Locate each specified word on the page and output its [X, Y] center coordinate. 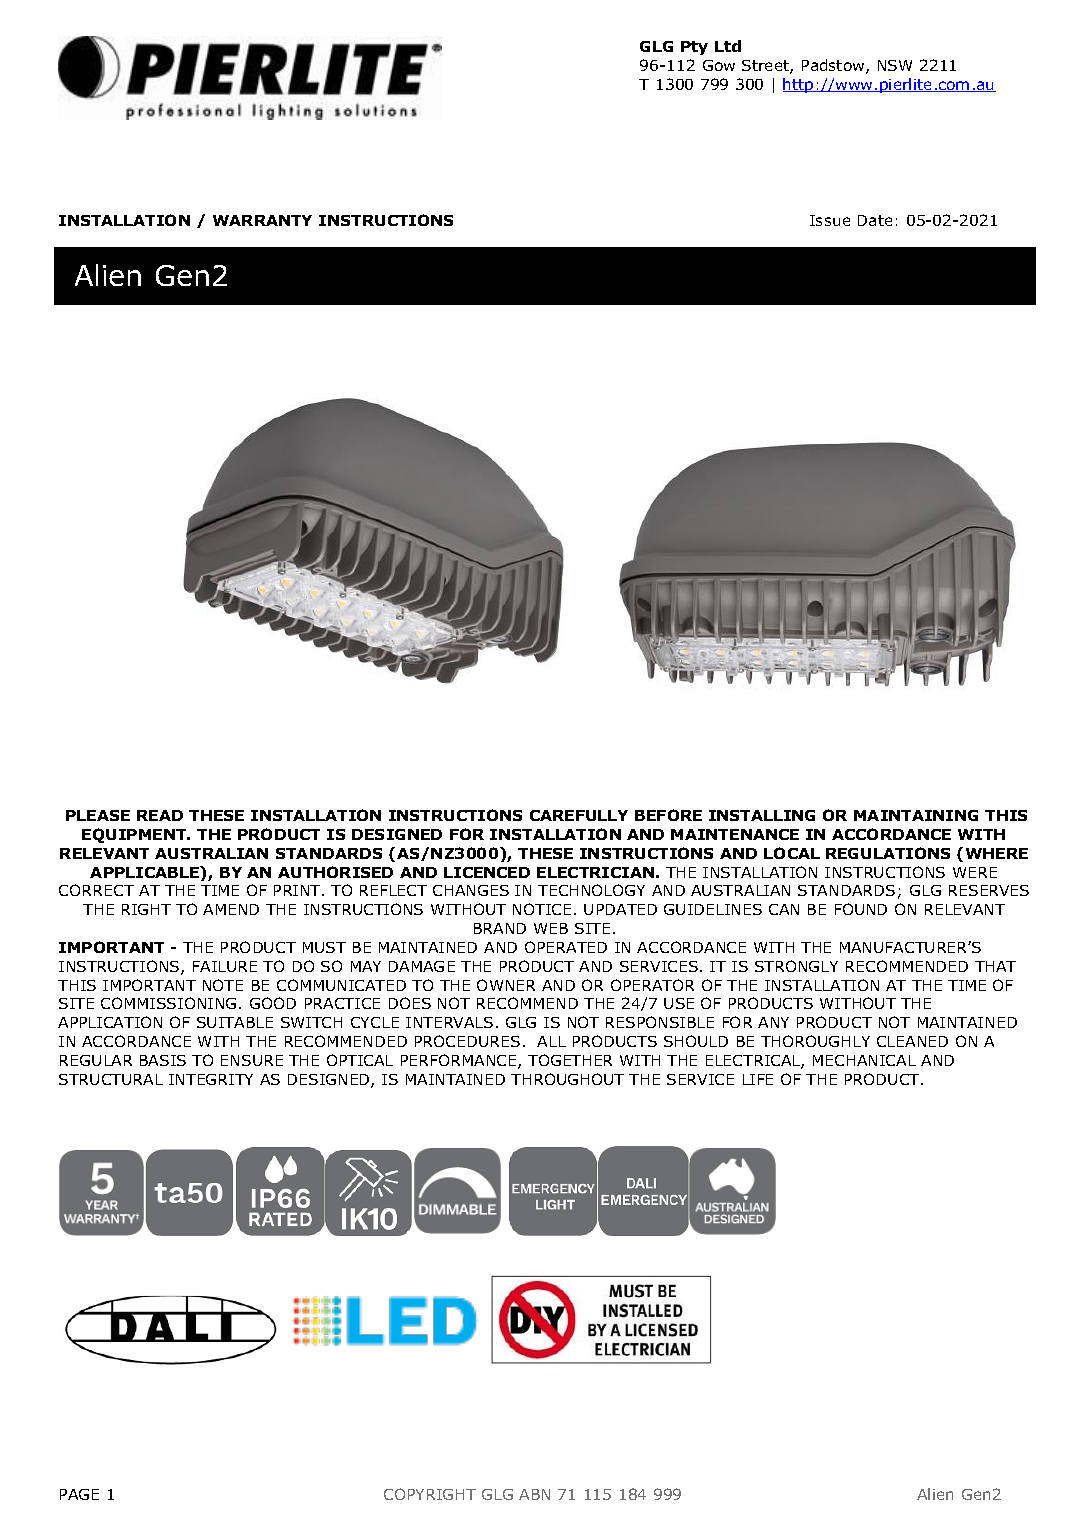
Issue [830, 220]
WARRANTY [262, 220]
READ [160, 815]
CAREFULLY [579, 815]
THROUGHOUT [567, 1079]
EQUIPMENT [135, 835]
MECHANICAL [864, 1060]
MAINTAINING [916, 815]
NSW [895, 65]
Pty [694, 48]
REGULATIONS [888, 853]
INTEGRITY [211, 1079]
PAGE [79, 1494]
